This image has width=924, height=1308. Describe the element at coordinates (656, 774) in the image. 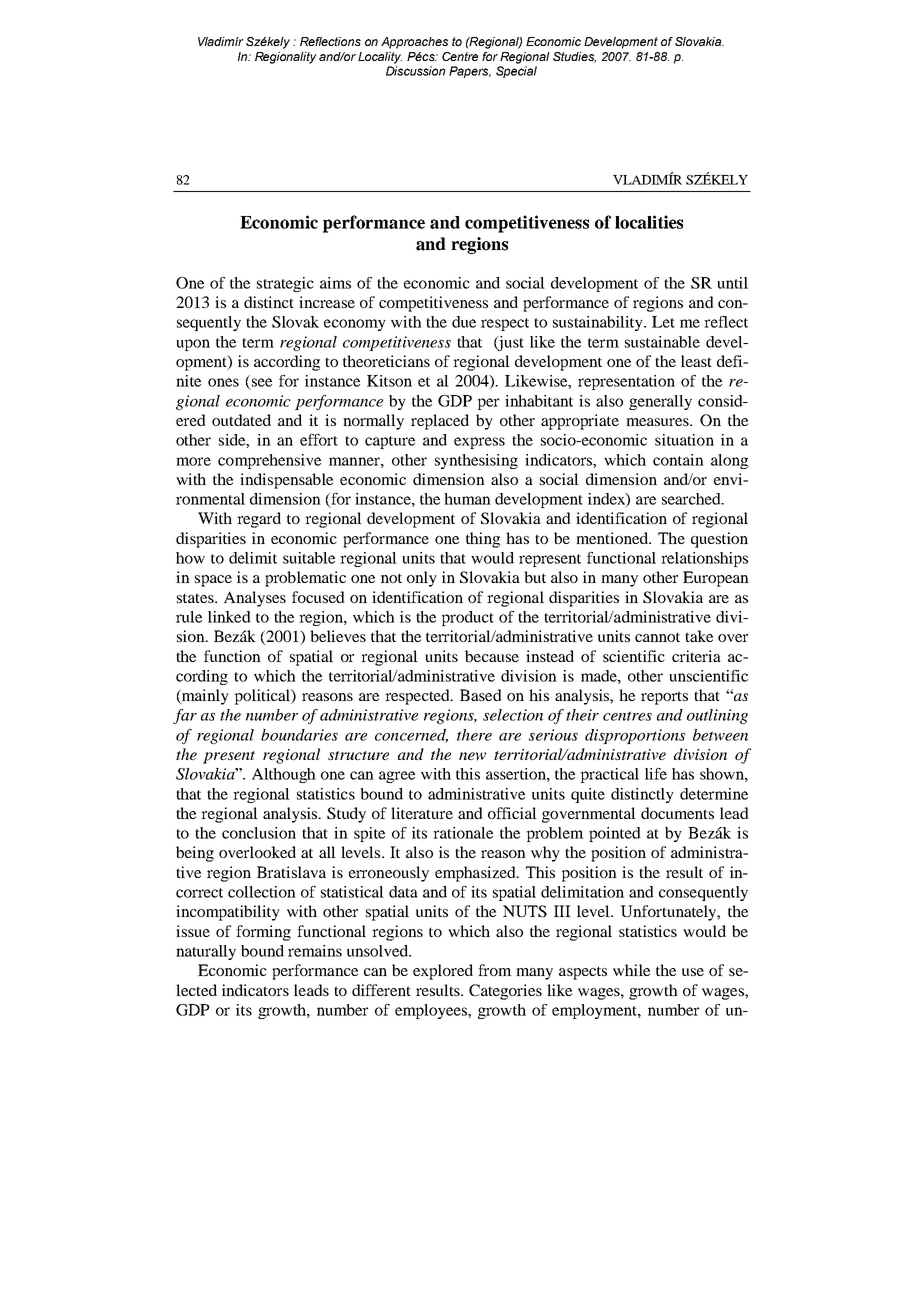

I see `life` at that location.
